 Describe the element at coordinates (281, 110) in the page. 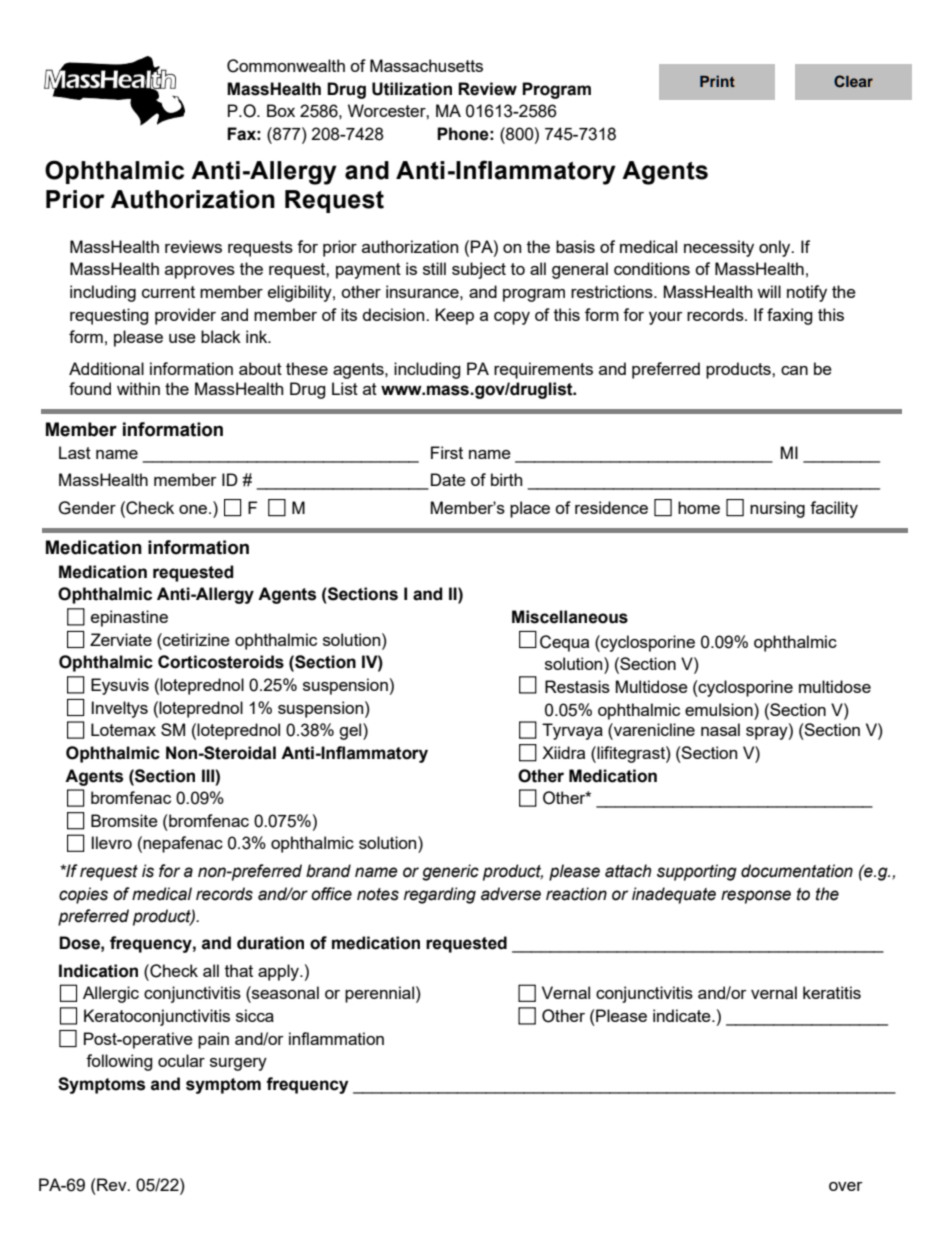

I see `Box` at that location.
